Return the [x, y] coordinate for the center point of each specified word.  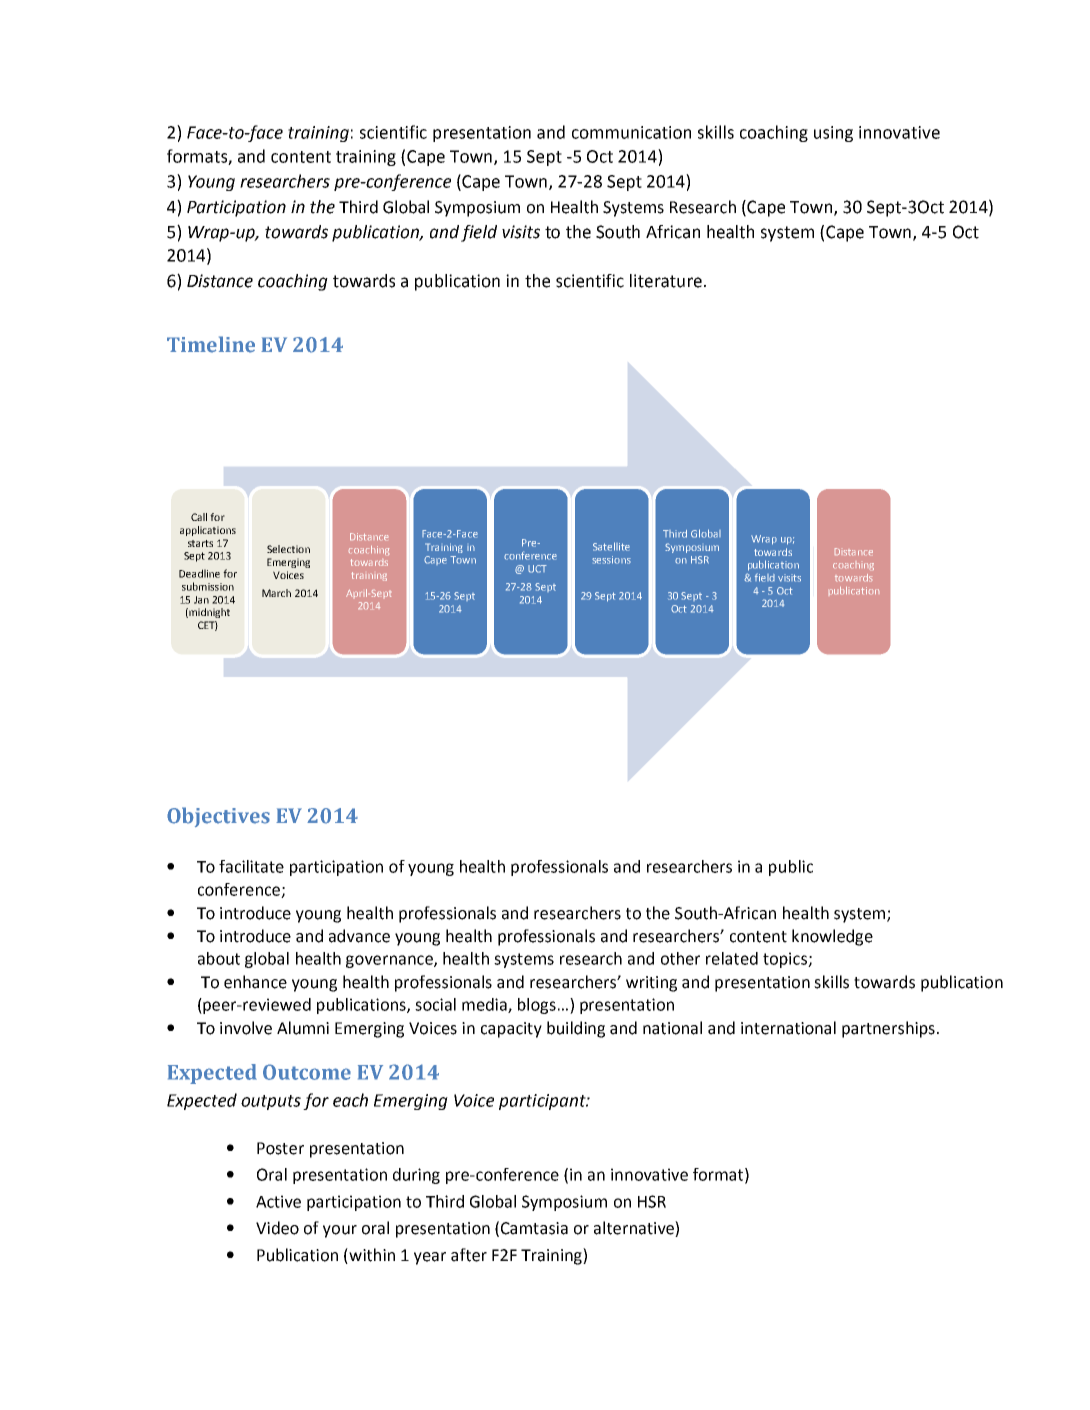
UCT [537, 569]
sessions [611, 560]
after [469, 1255]
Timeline [211, 344]
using [833, 134]
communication [631, 132]
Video [277, 1228]
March [276, 593]
